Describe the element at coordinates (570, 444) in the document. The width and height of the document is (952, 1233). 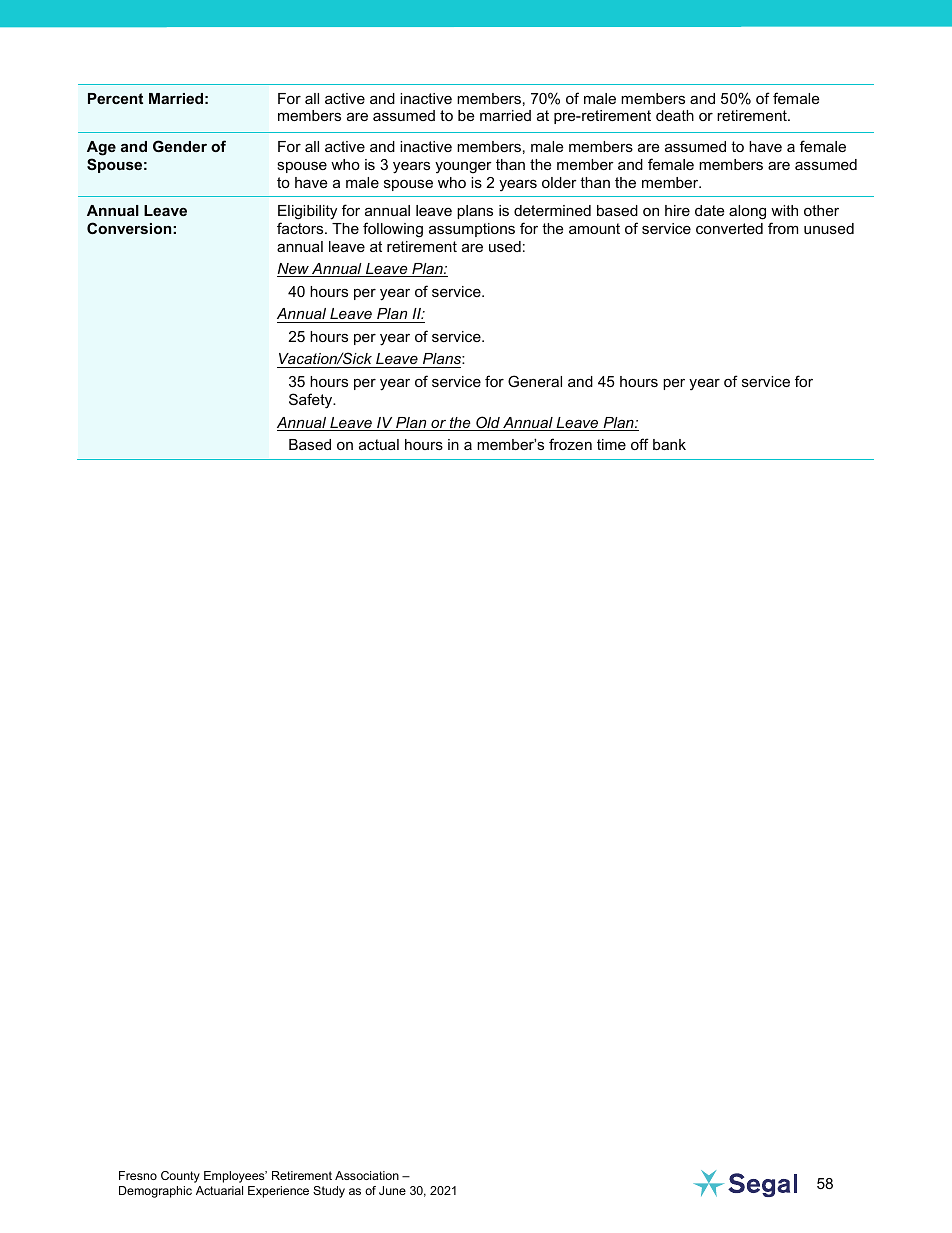
I see `frozen` at that location.
